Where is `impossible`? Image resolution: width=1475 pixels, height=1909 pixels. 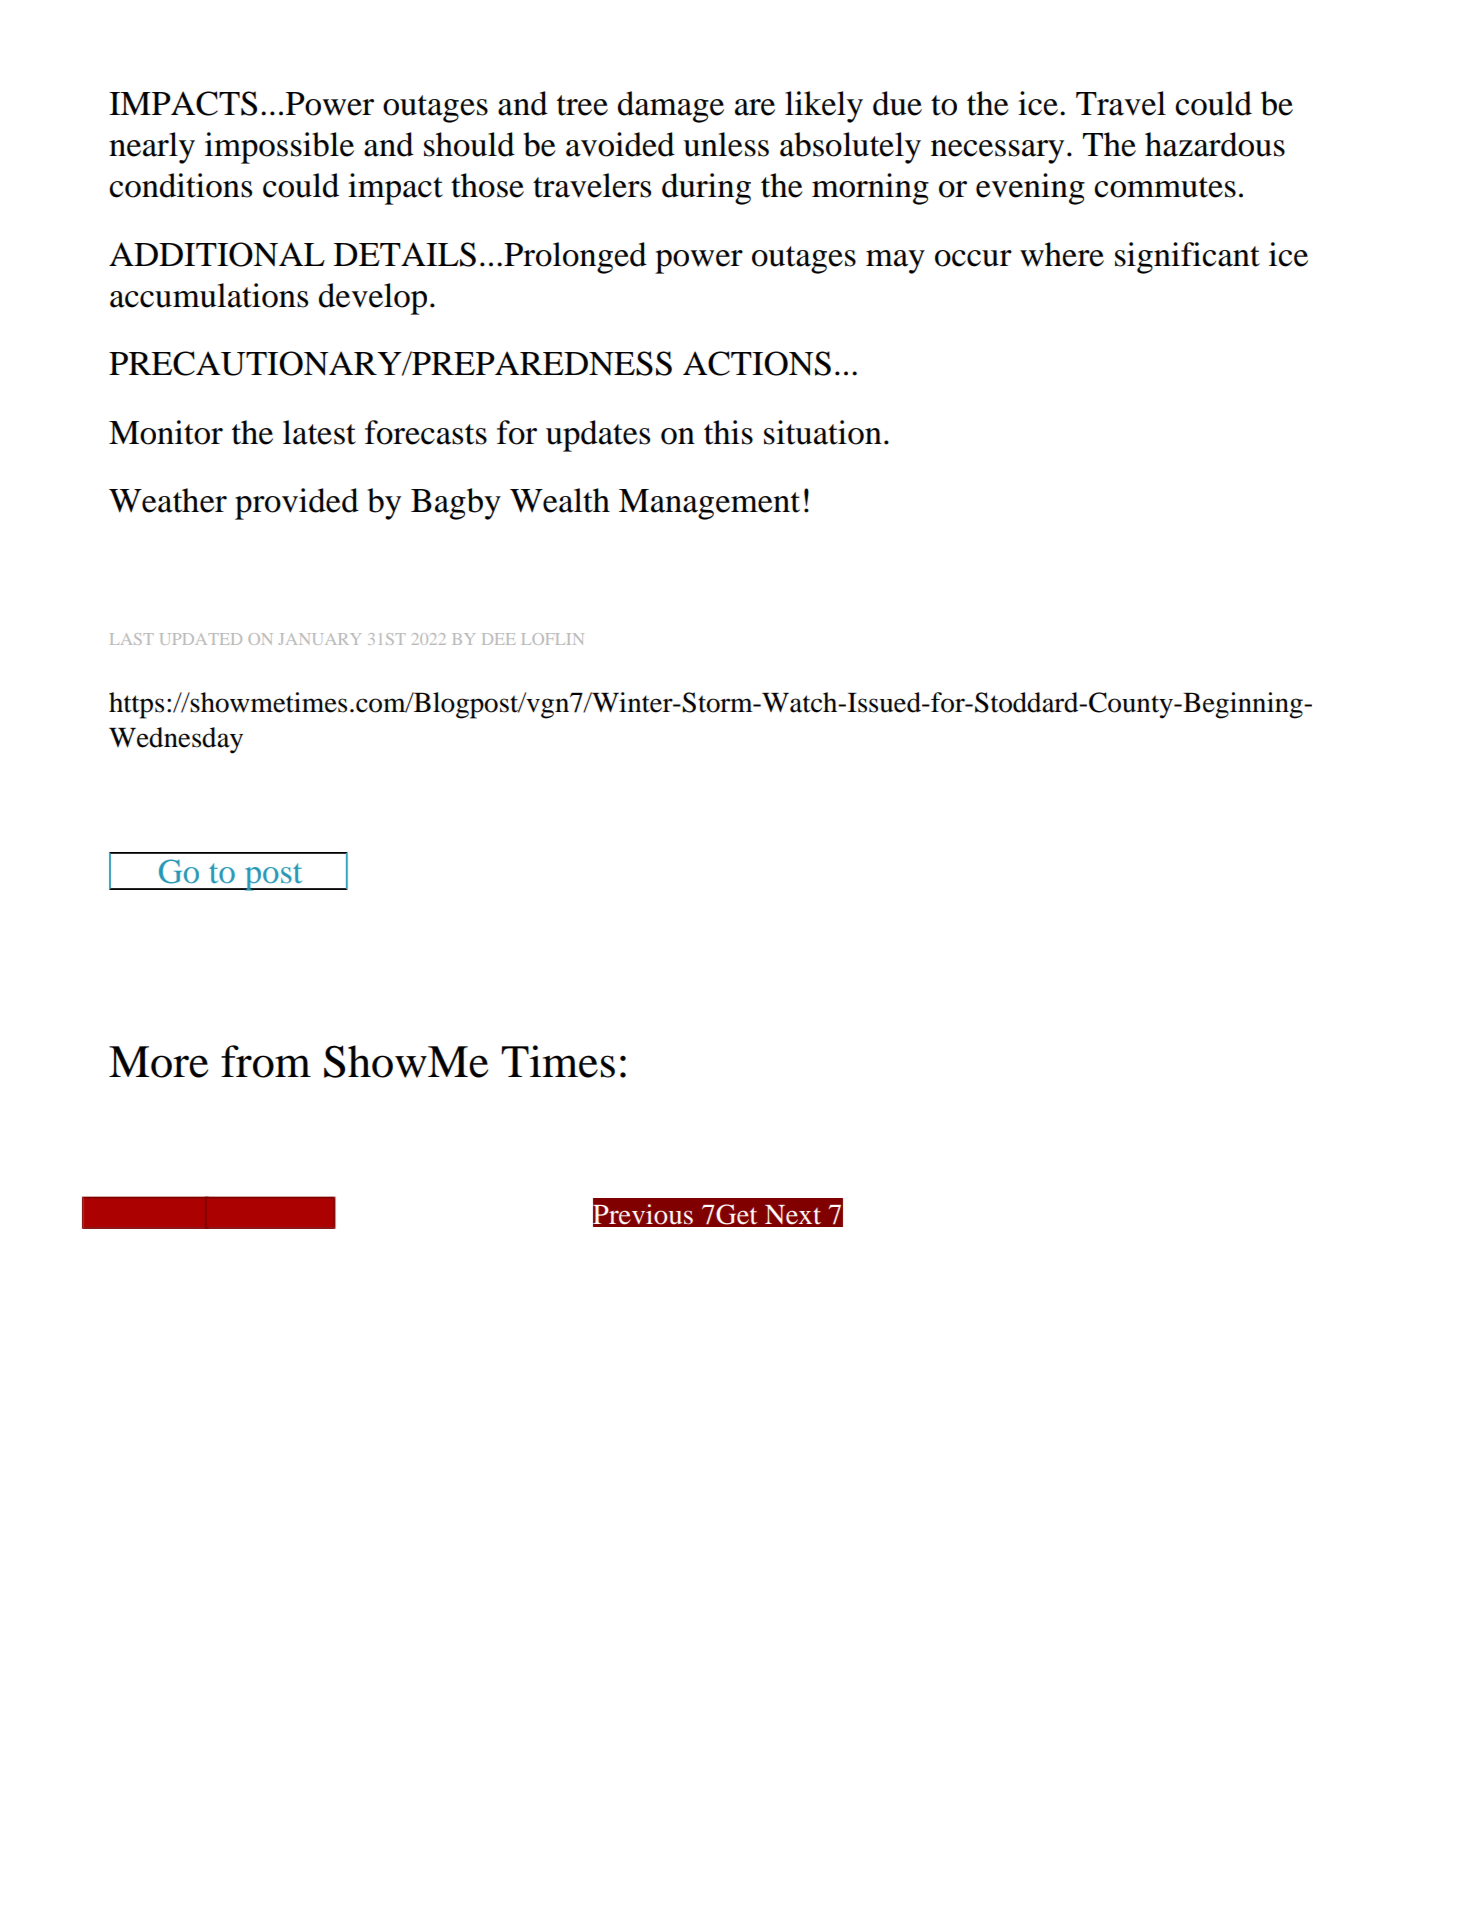
impossible is located at coordinates (279, 148).
